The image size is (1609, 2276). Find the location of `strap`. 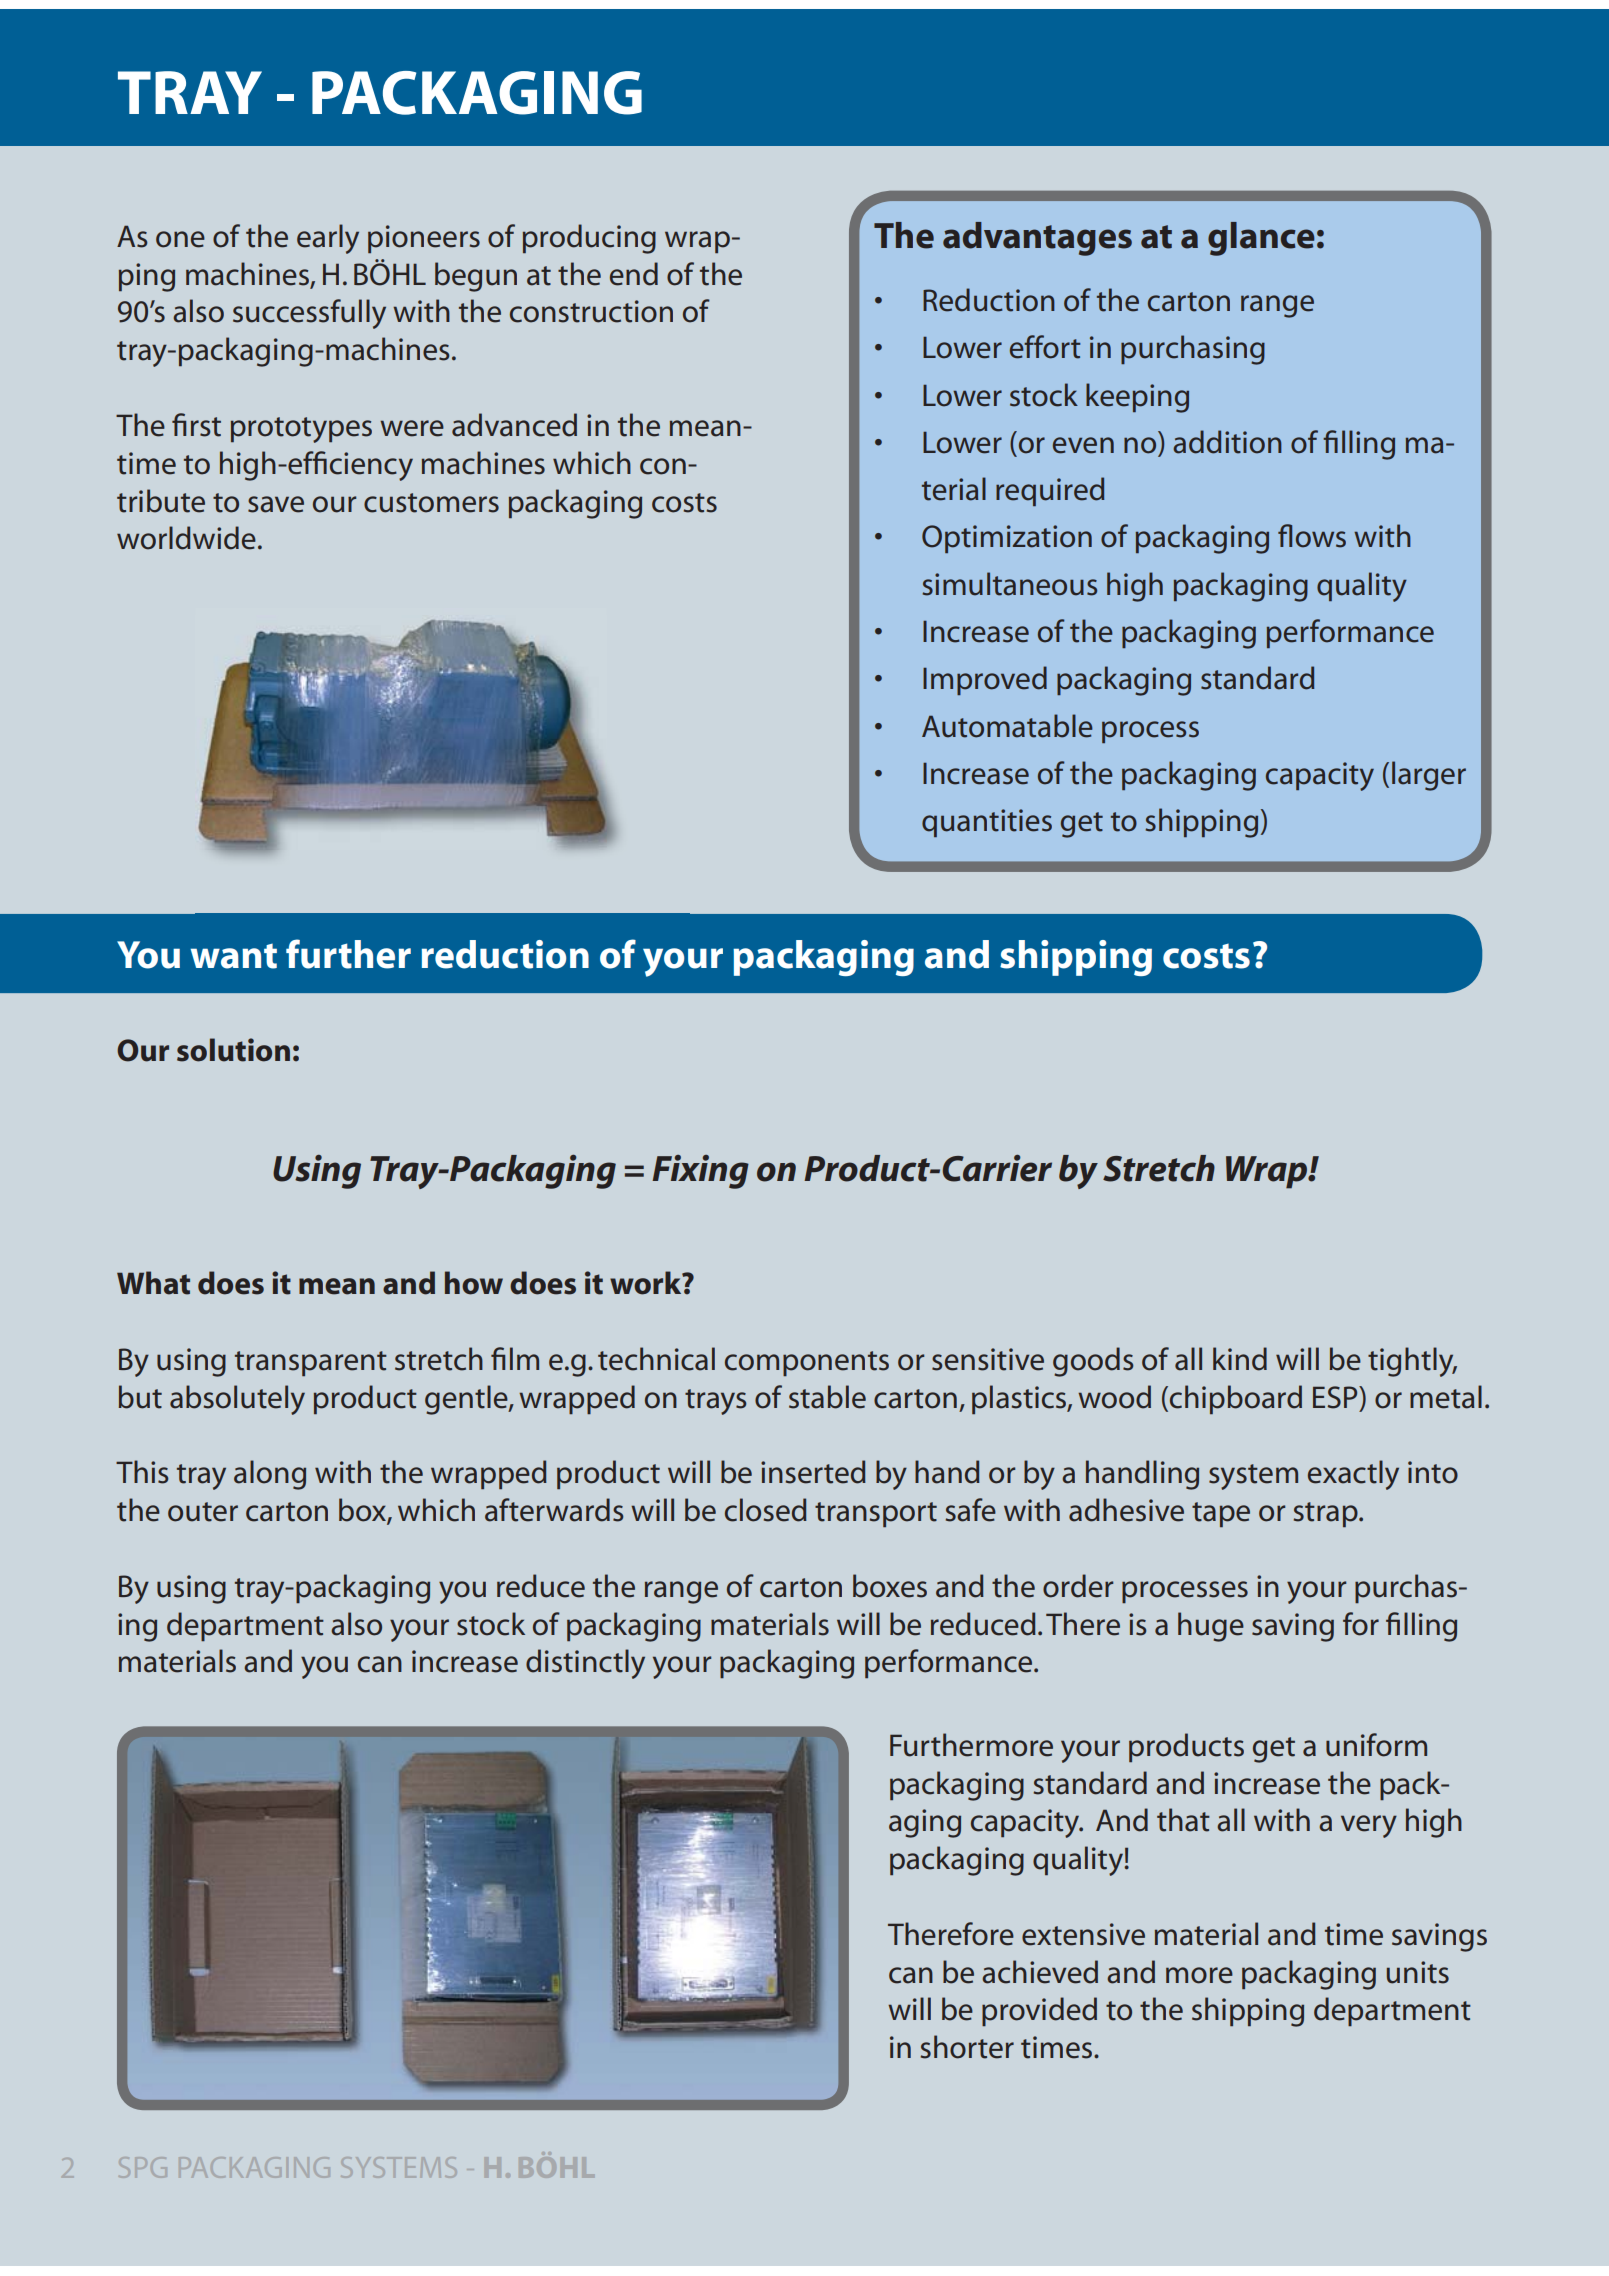

strap is located at coordinates (1327, 1514).
